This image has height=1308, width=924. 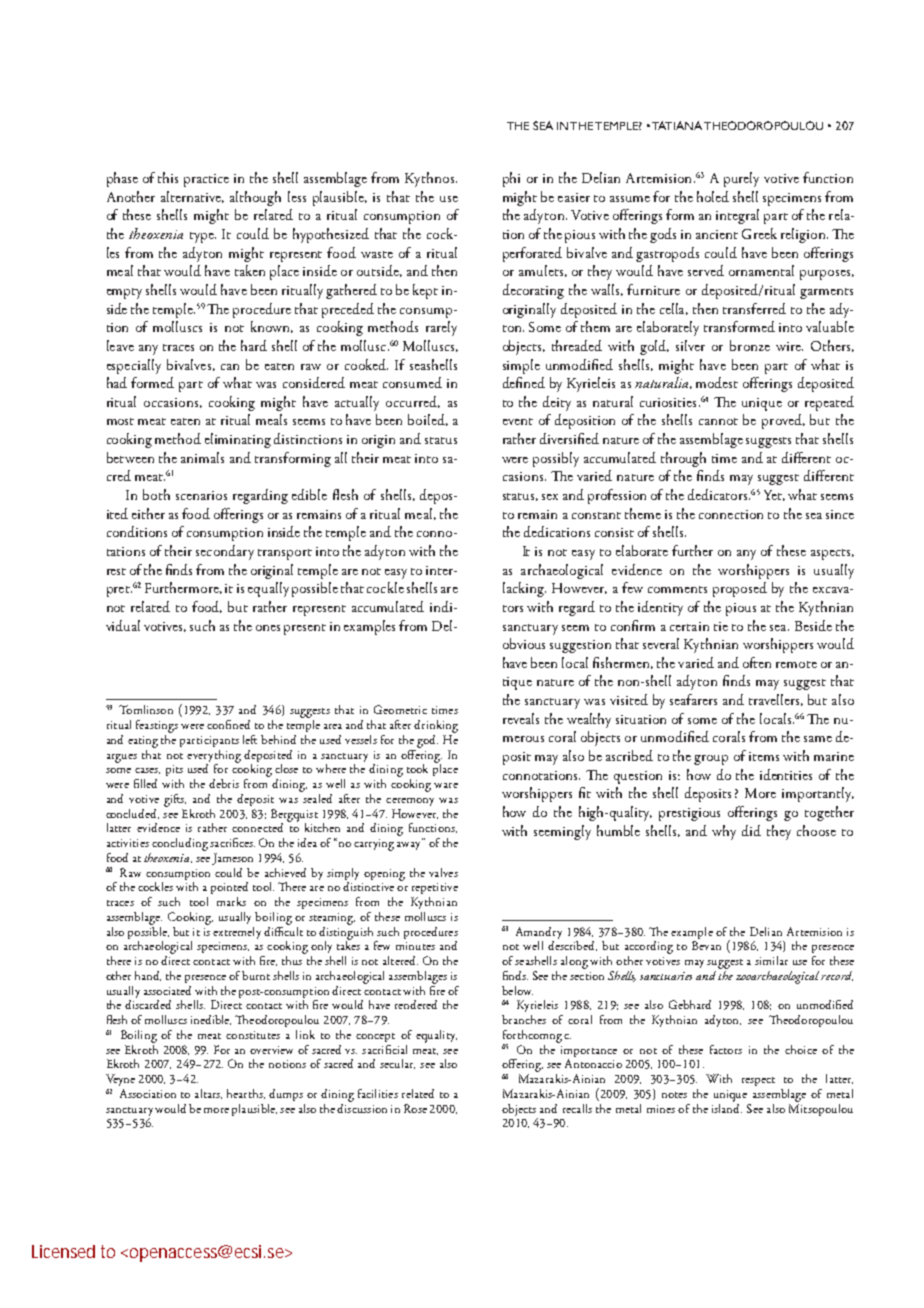 I want to click on this, so click(x=168, y=177).
